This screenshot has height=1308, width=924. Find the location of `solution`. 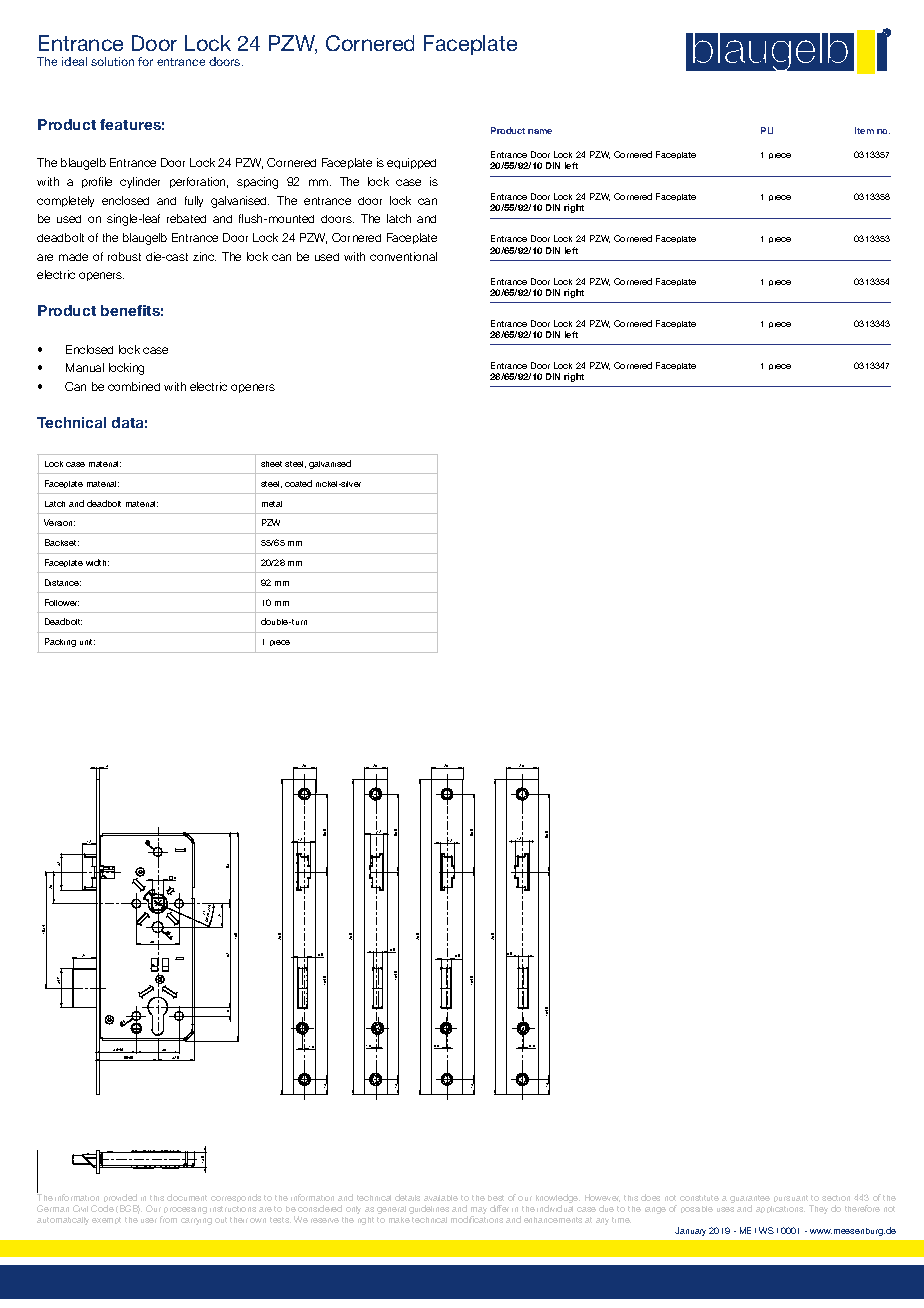

solution is located at coordinates (112, 61).
